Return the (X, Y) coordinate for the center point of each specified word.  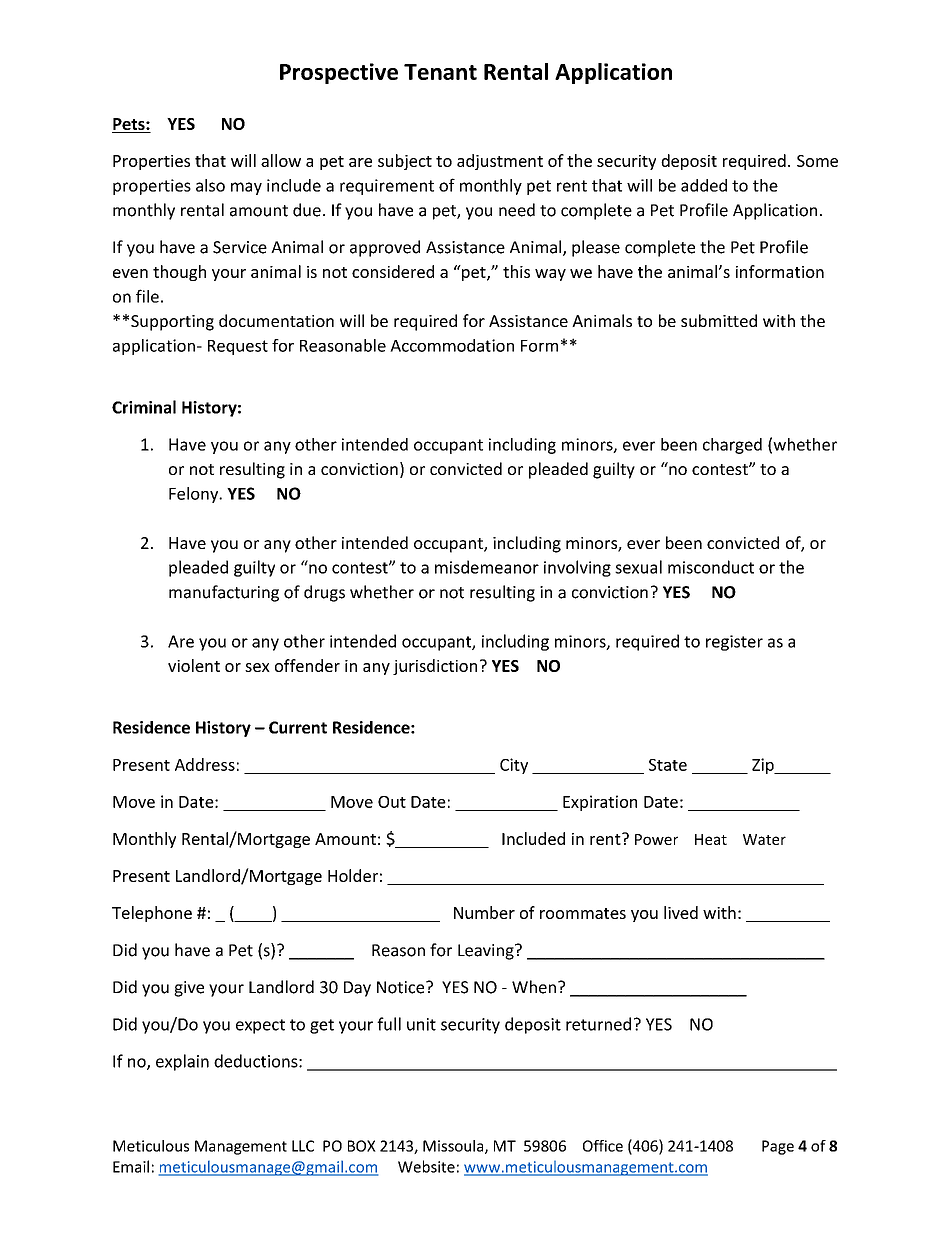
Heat (711, 839)
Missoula (454, 1147)
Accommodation (452, 345)
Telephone (152, 914)
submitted (719, 320)
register (734, 643)
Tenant (440, 72)
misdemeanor (487, 567)
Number (484, 912)
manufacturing (224, 593)
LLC (303, 1146)
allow (281, 160)
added (704, 185)
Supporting (172, 323)
